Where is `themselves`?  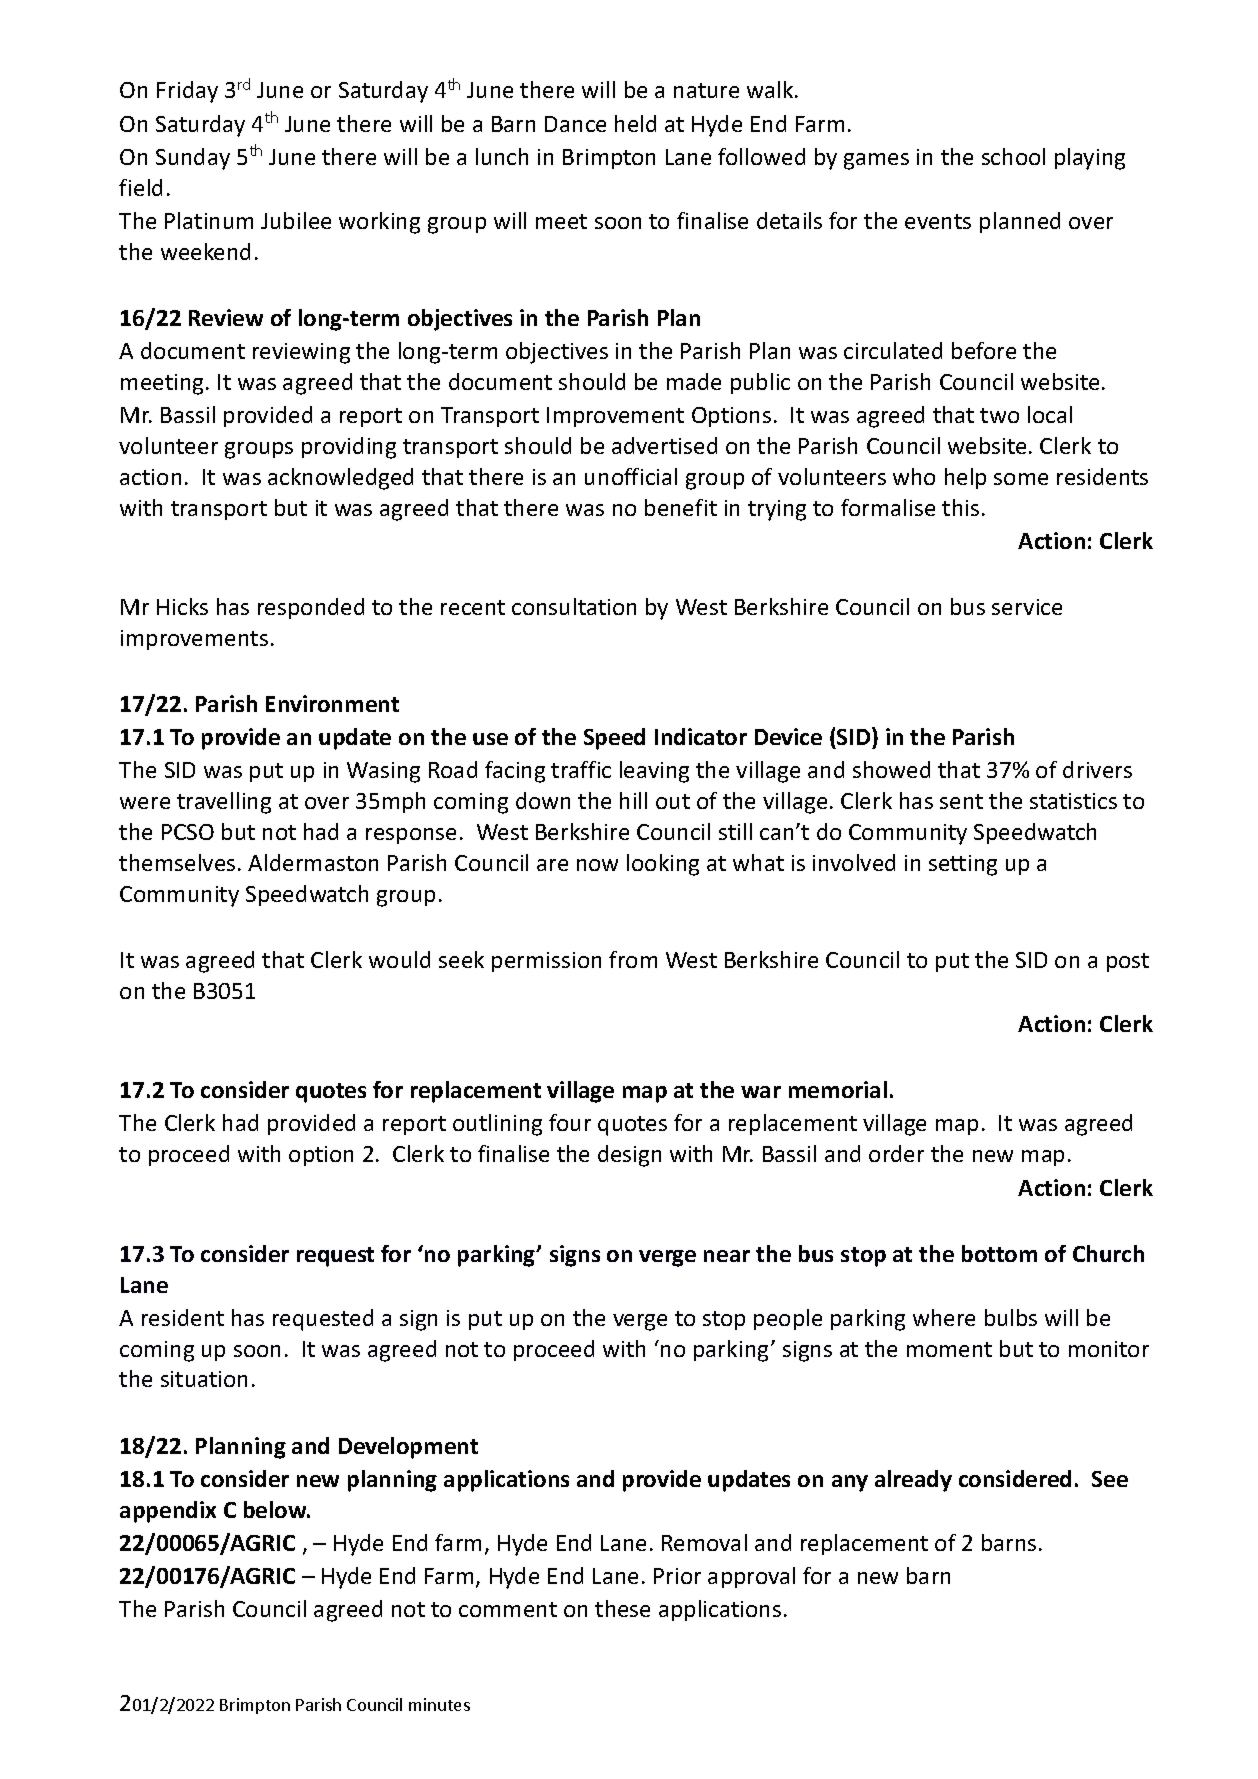
themselves is located at coordinates (177, 862).
